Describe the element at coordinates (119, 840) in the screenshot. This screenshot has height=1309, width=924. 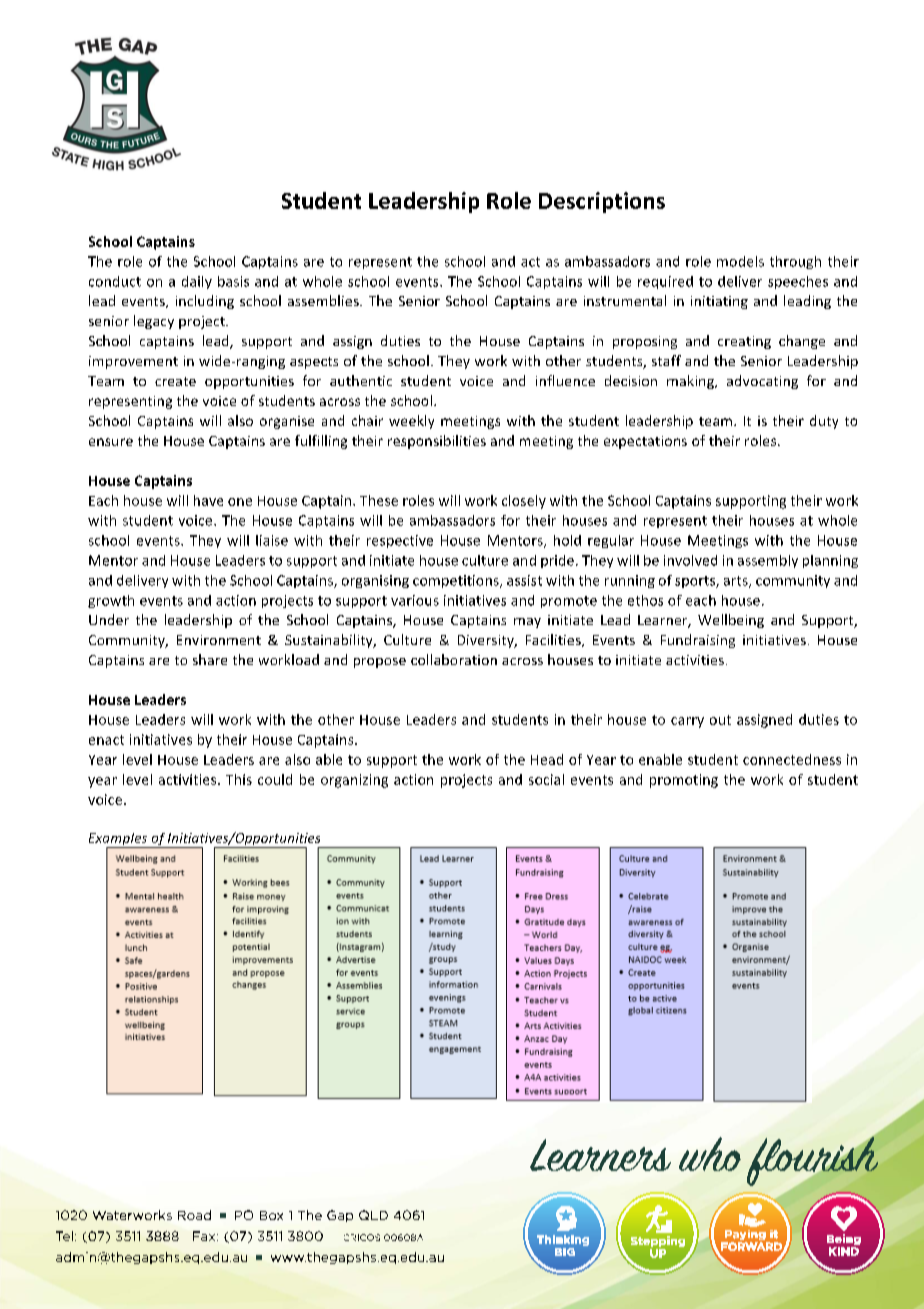
I see `Examples` at that location.
